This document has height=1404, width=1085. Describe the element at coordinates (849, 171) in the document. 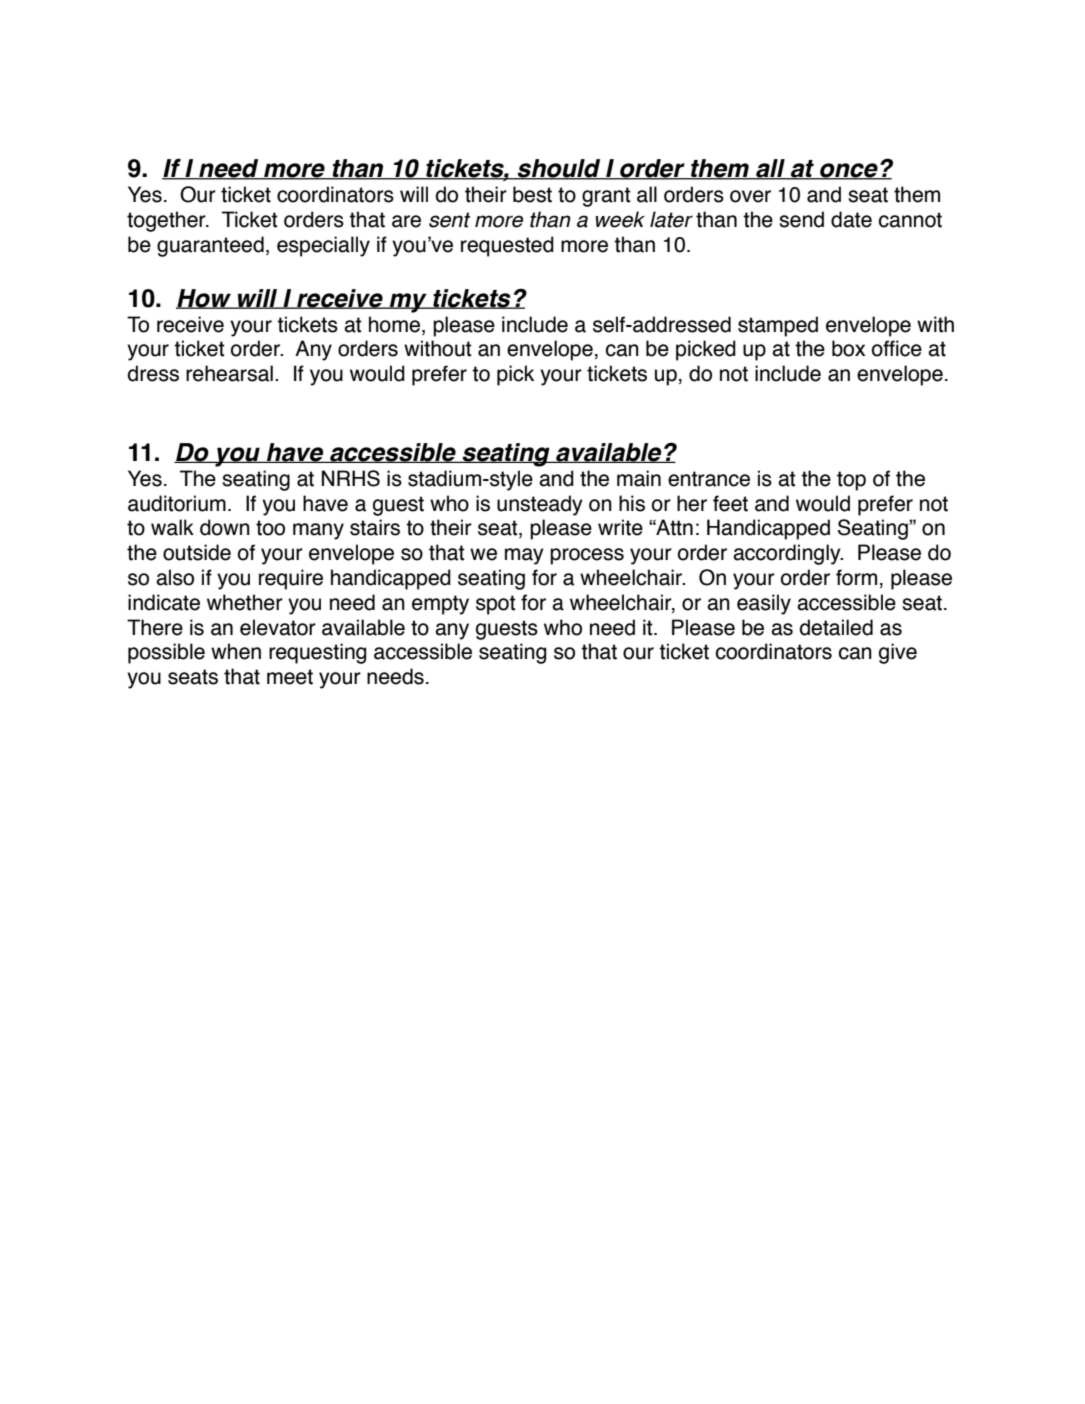

I see `once` at that location.
